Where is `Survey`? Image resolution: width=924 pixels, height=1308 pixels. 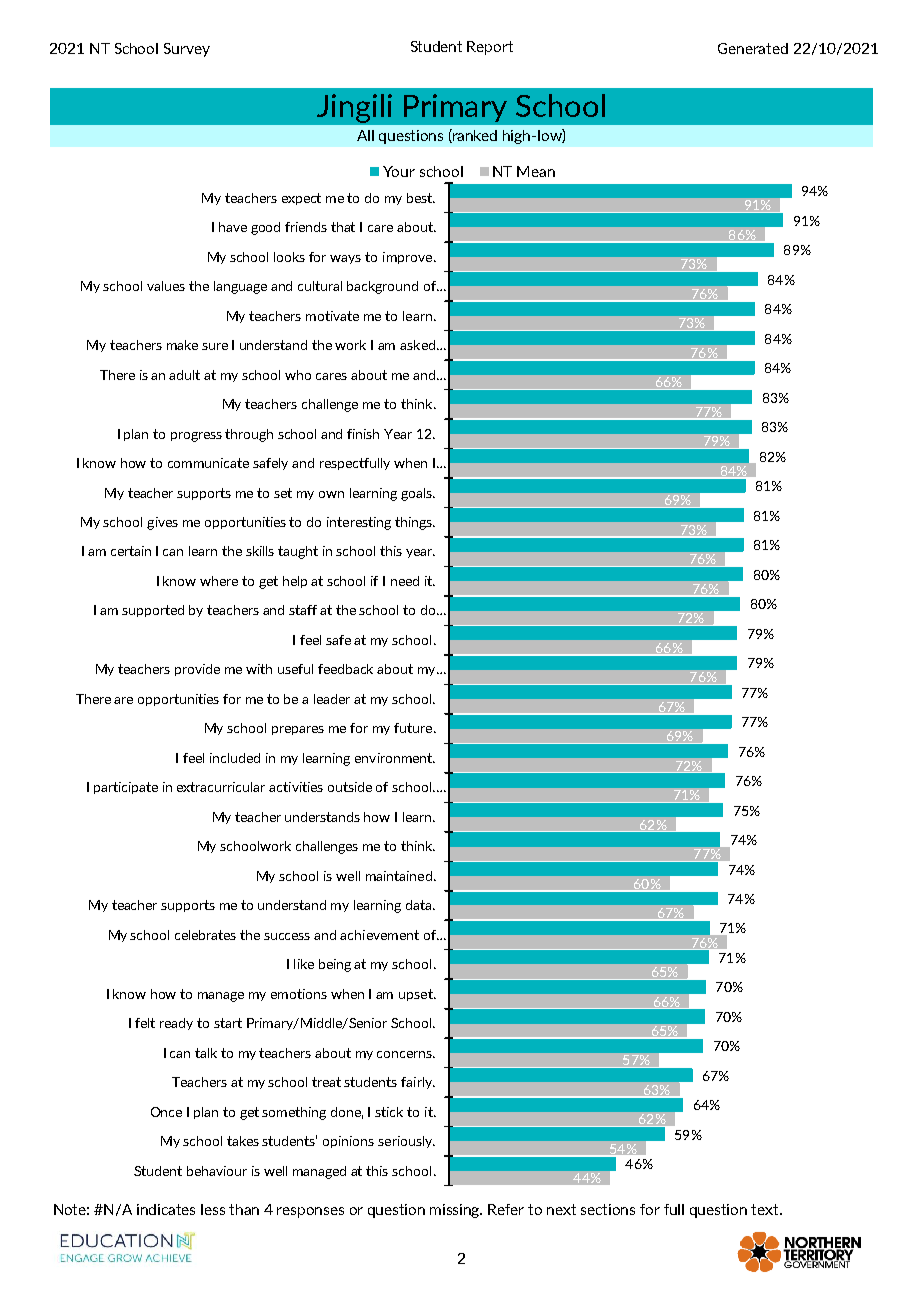 Survey is located at coordinates (187, 50).
